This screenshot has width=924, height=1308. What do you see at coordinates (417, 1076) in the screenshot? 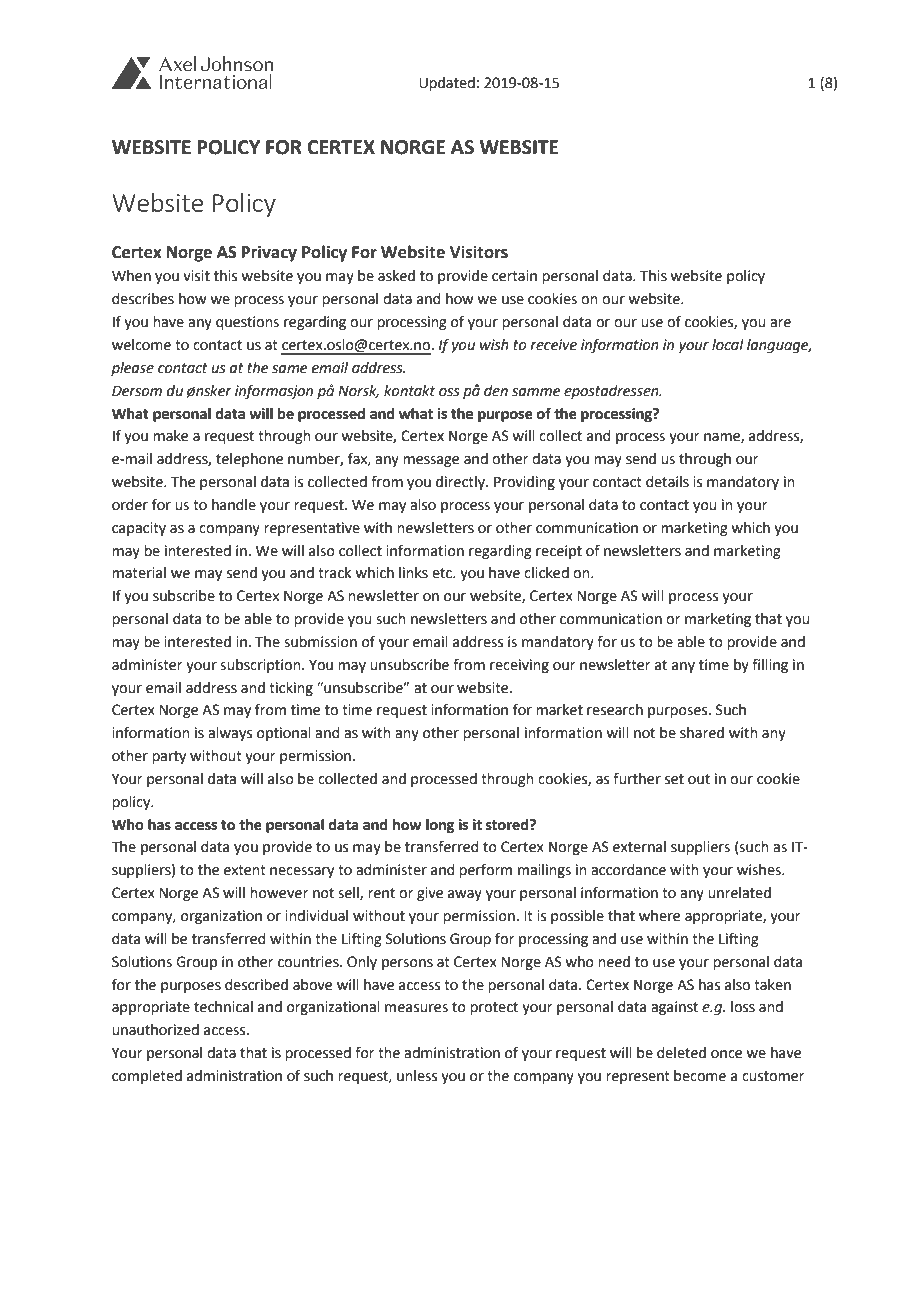
I see `unless` at bounding box center [417, 1076].
